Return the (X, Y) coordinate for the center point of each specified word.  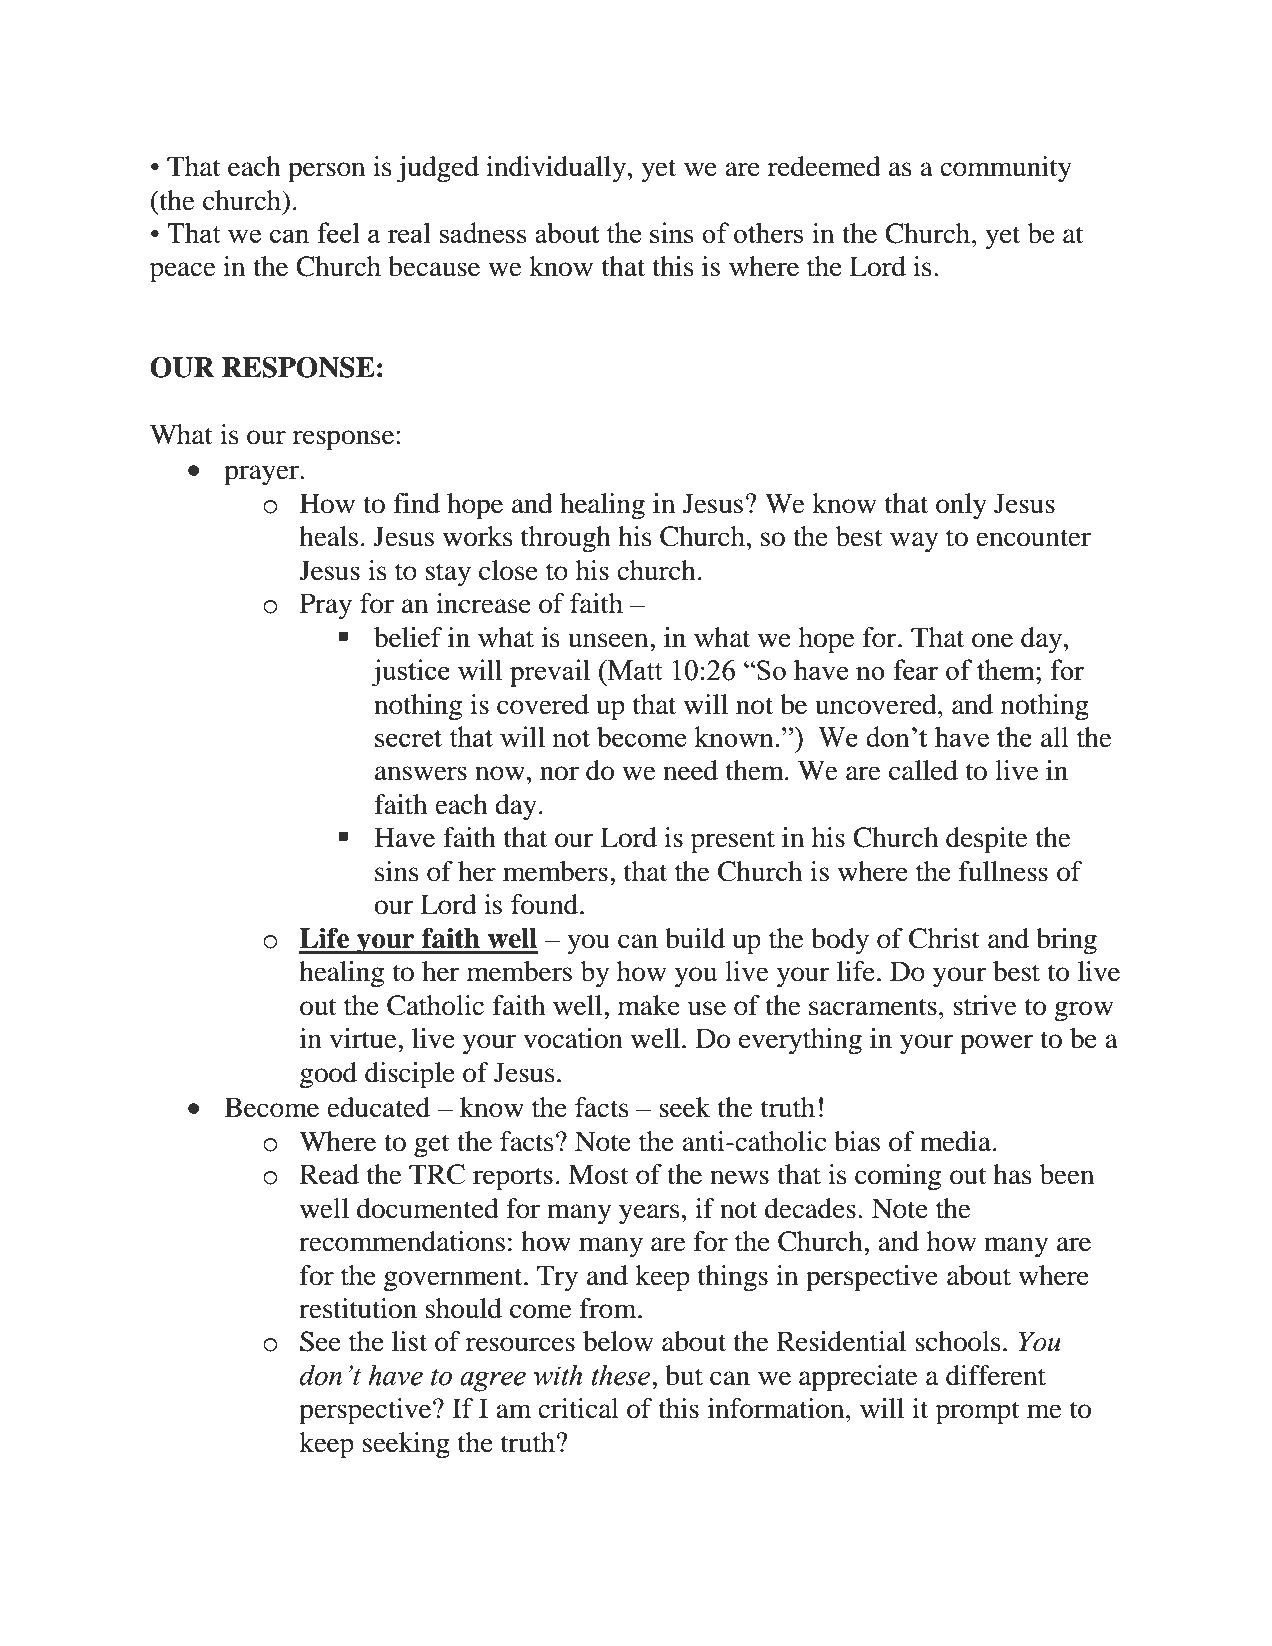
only (961, 506)
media (955, 1141)
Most (598, 1174)
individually (556, 169)
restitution (358, 1308)
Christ (944, 938)
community (1006, 169)
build (695, 938)
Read (329, 1174)
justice (410, 673)
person (326, 172)
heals (328, 536)
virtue (364, 1038)
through (566, 539)
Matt (634, 670)
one (992, 640)
